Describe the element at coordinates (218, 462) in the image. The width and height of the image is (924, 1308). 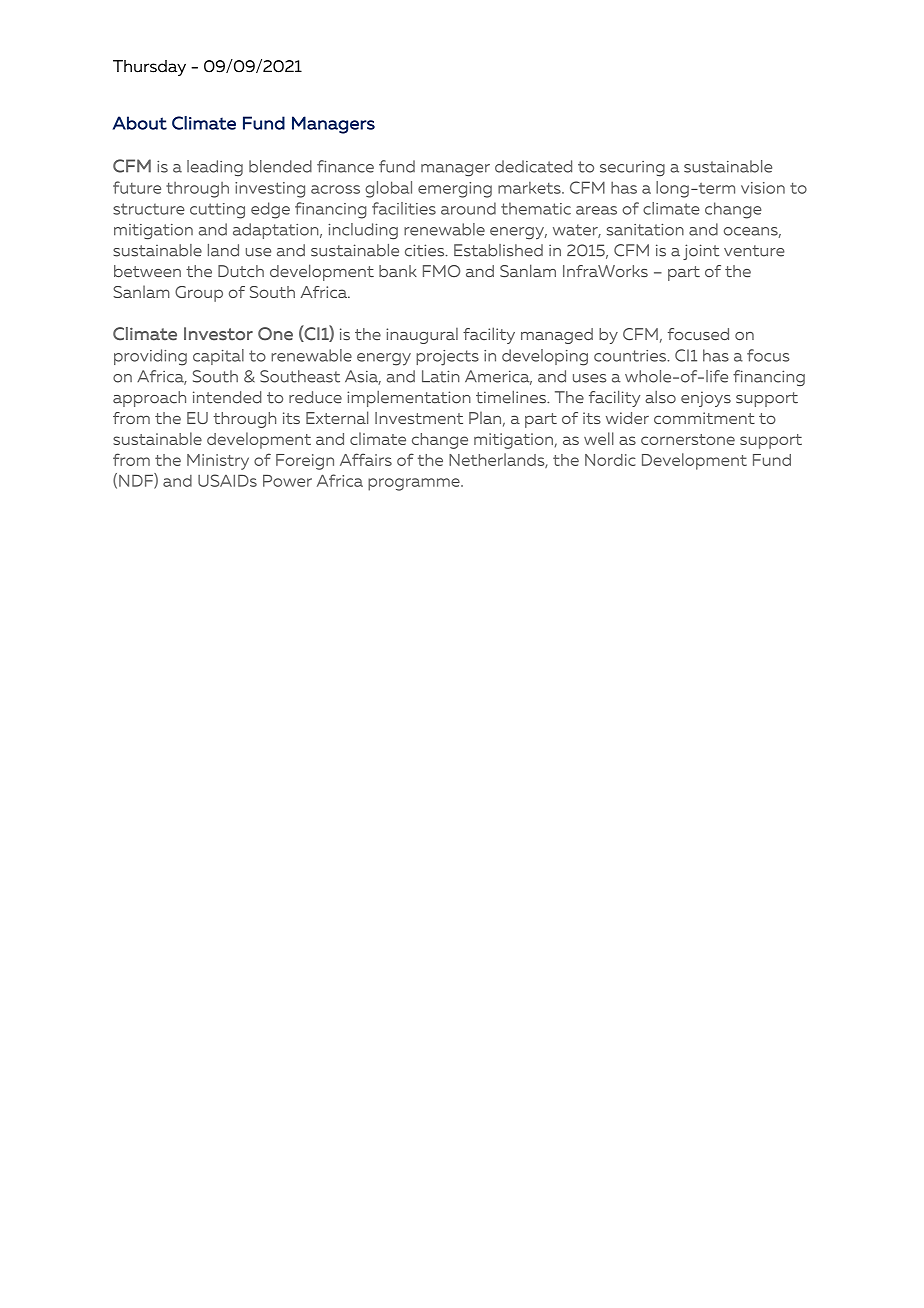
I see `Ministry` at that location.
